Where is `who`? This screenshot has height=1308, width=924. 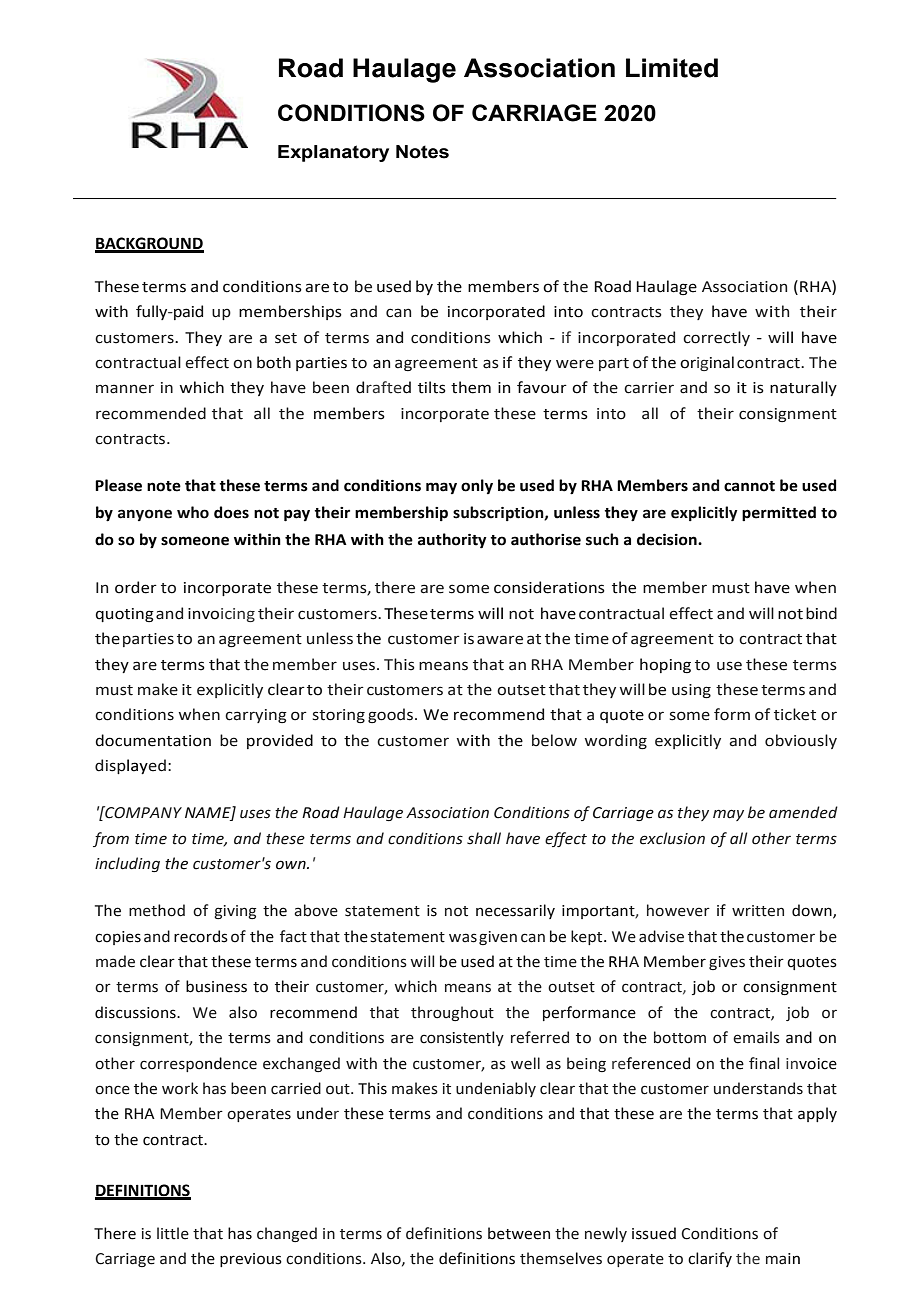 who is located at coordinates (193, 512).
